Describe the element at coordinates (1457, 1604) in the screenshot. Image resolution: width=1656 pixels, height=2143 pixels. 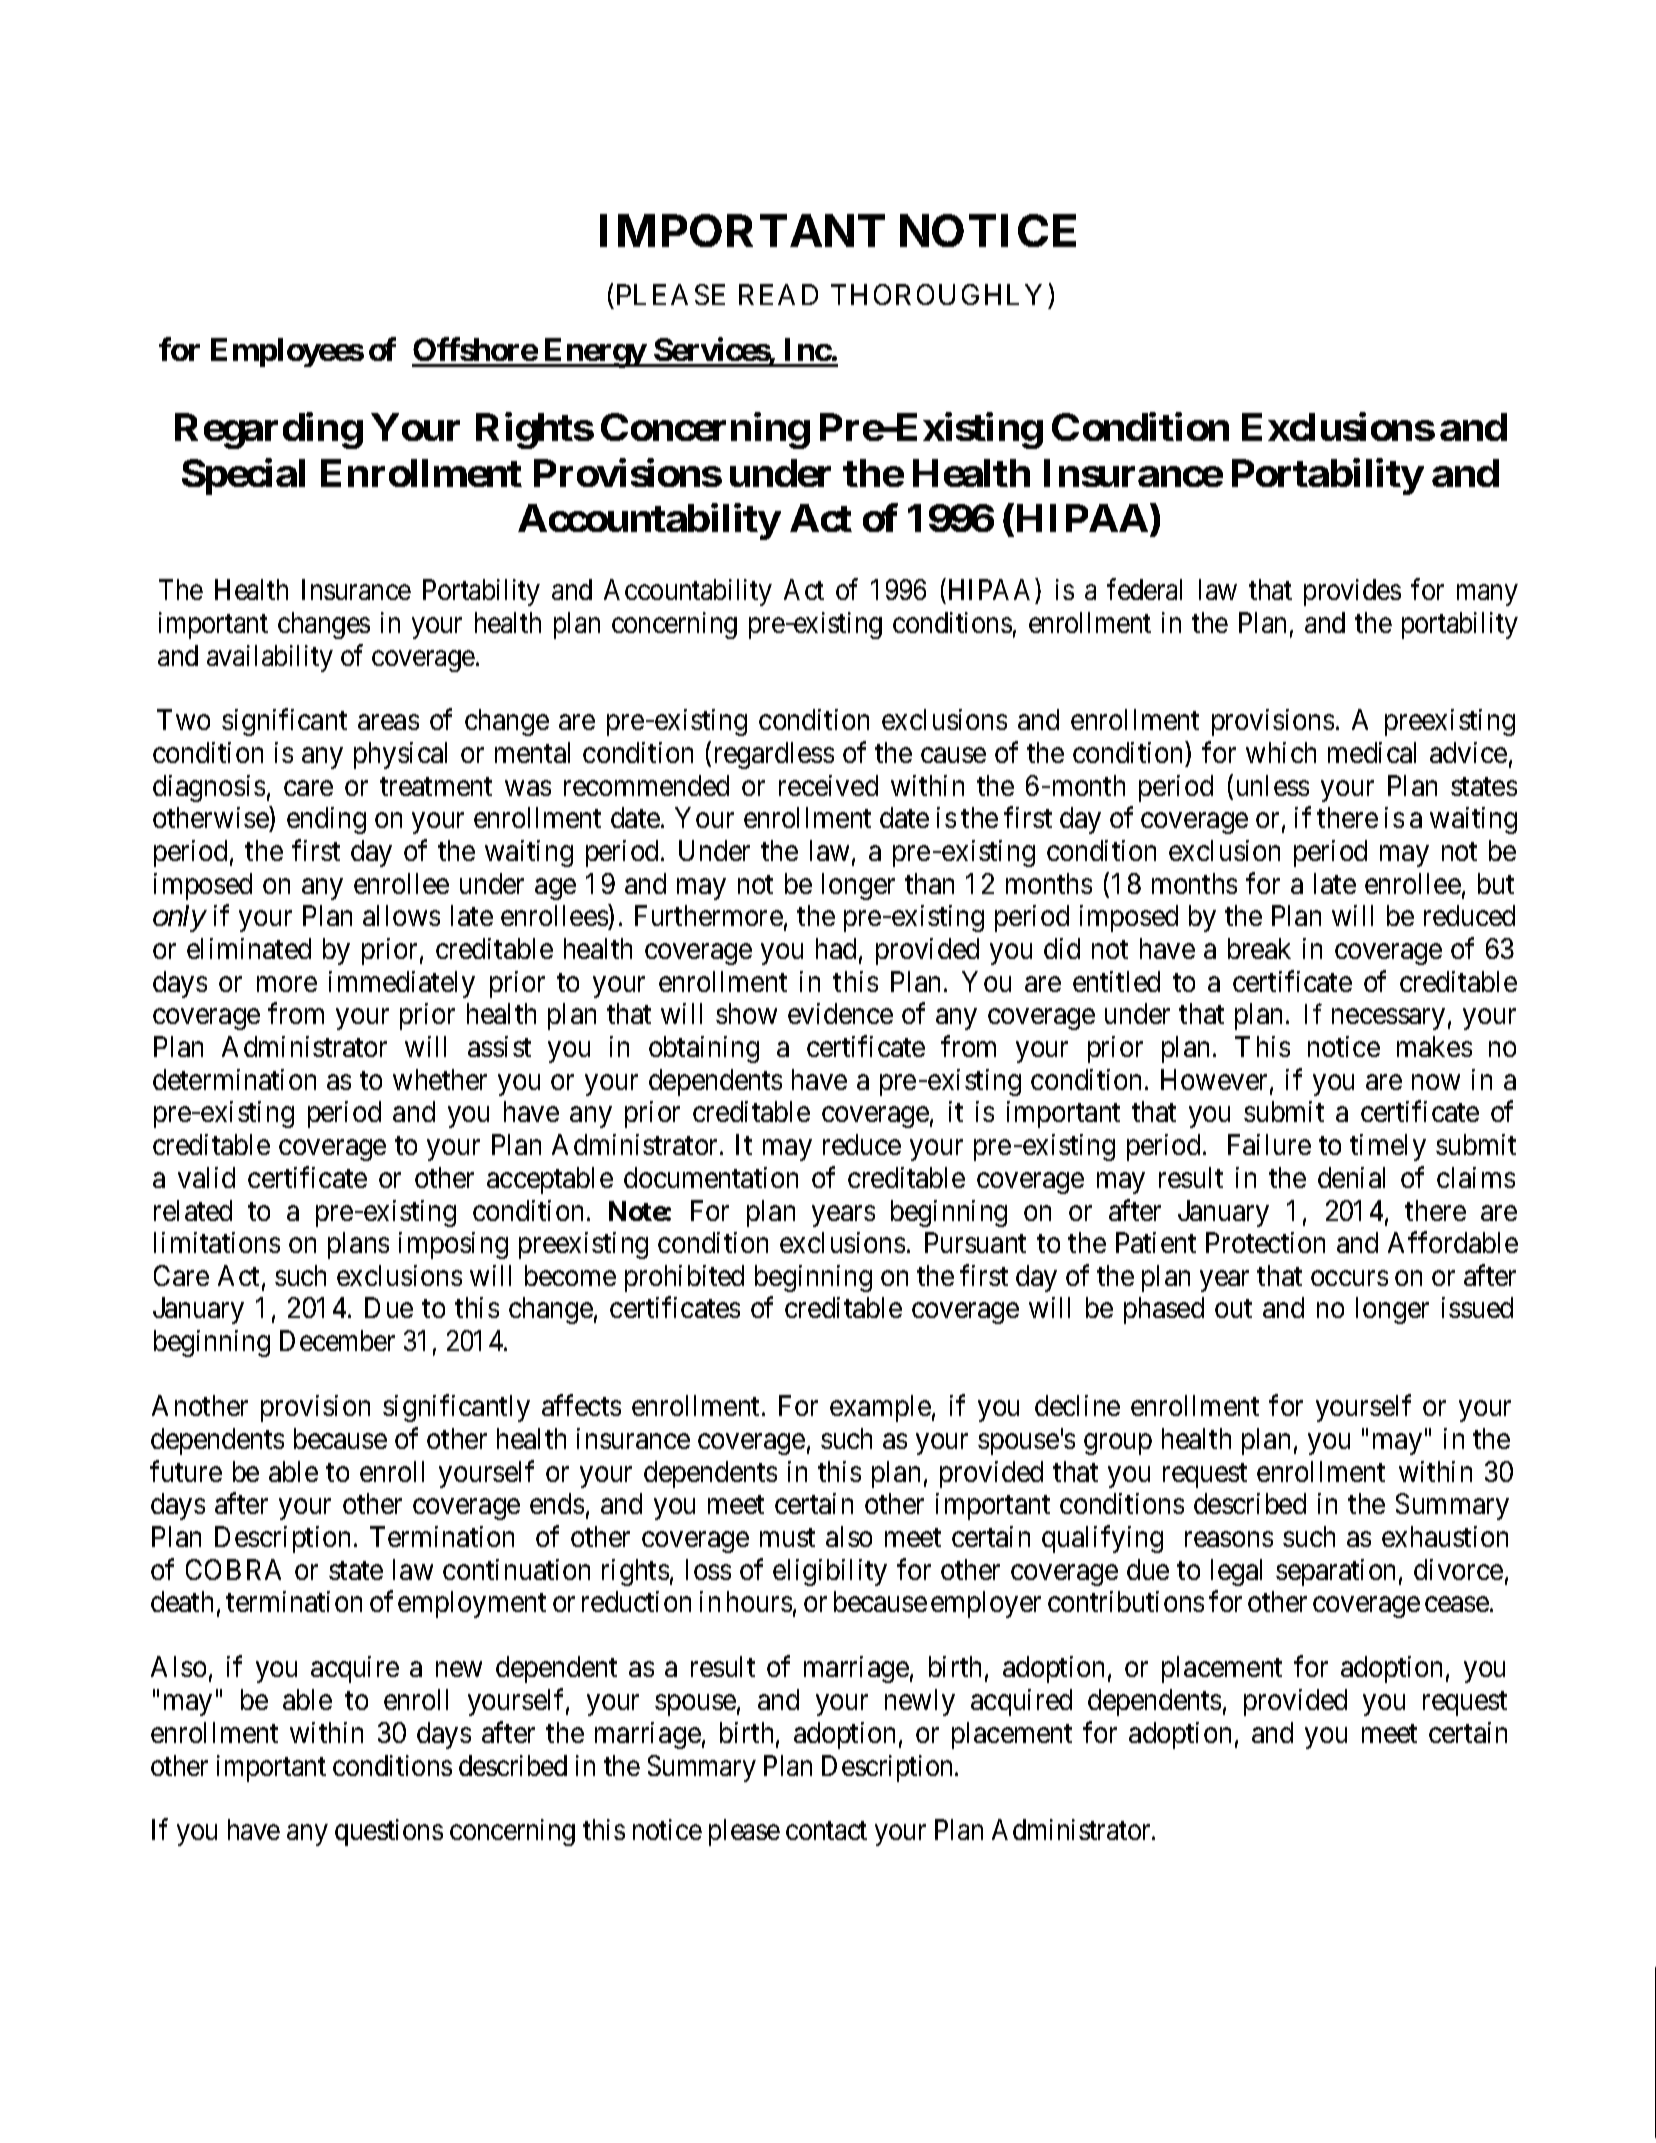
I see `cease` at that location.
